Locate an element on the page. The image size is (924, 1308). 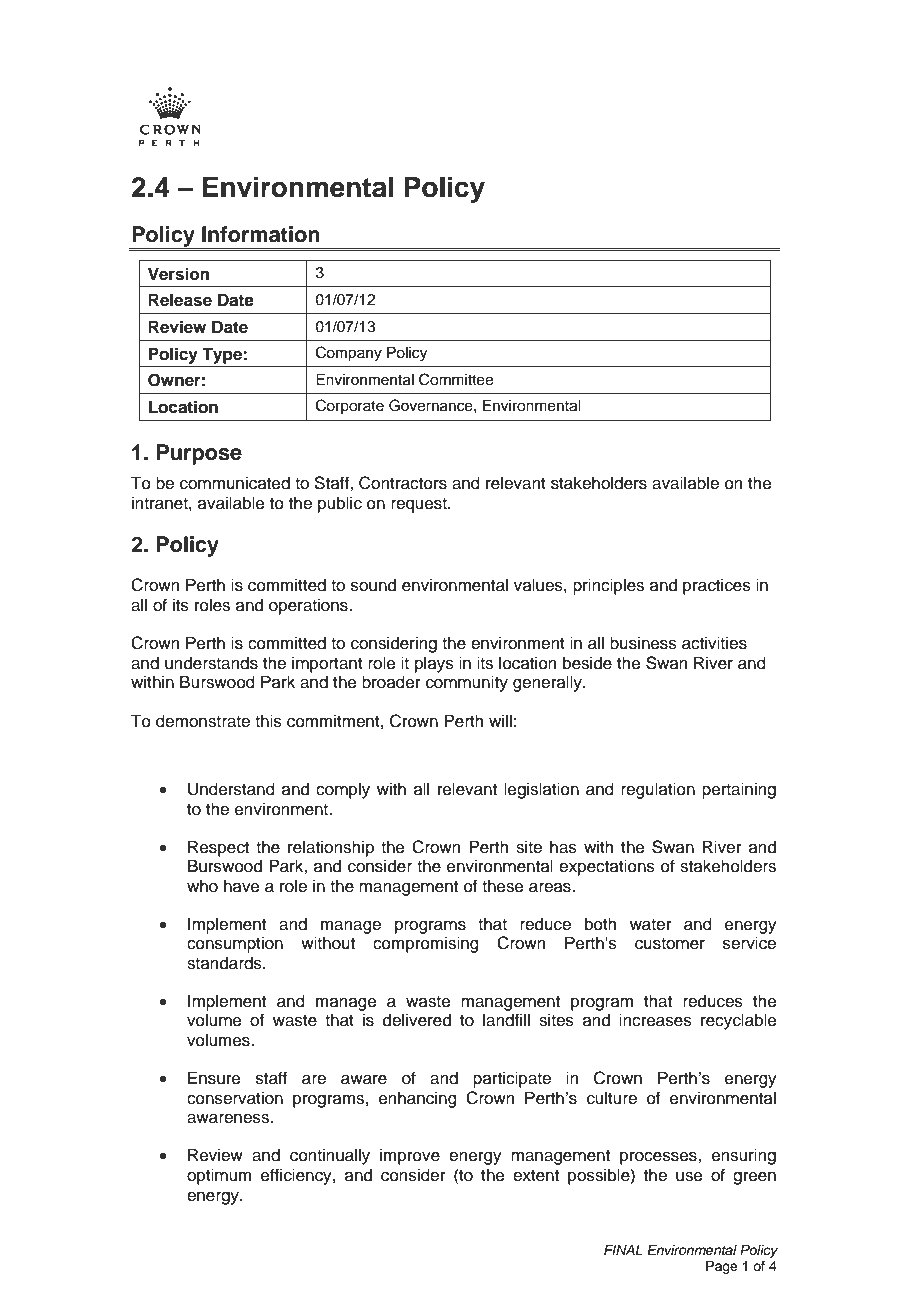
Committee is located at coordinates (456, 379).
